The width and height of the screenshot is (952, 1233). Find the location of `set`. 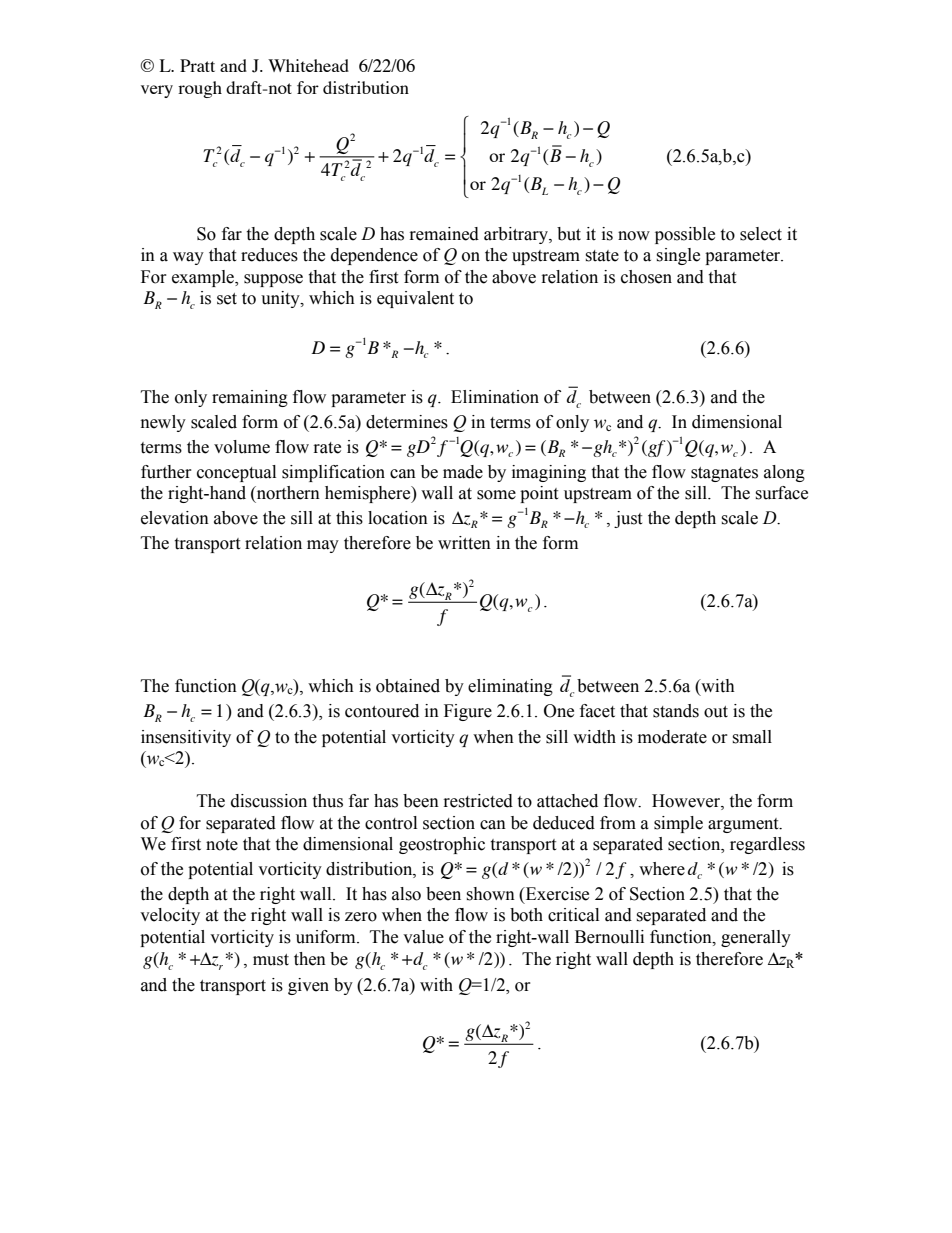

set is located at coordinates (227, 299).
